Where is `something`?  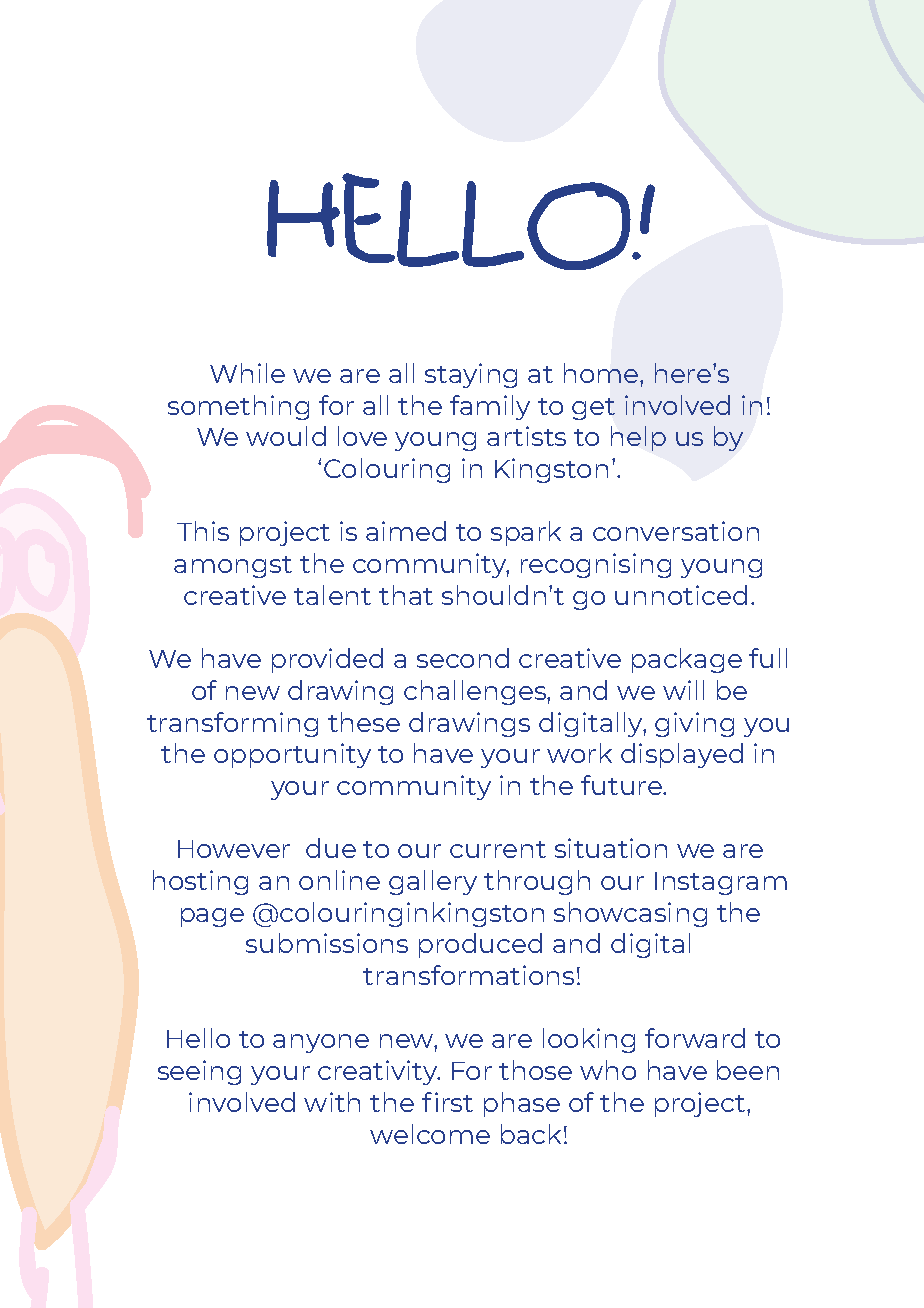 something is located at coordinates (238, 407).
